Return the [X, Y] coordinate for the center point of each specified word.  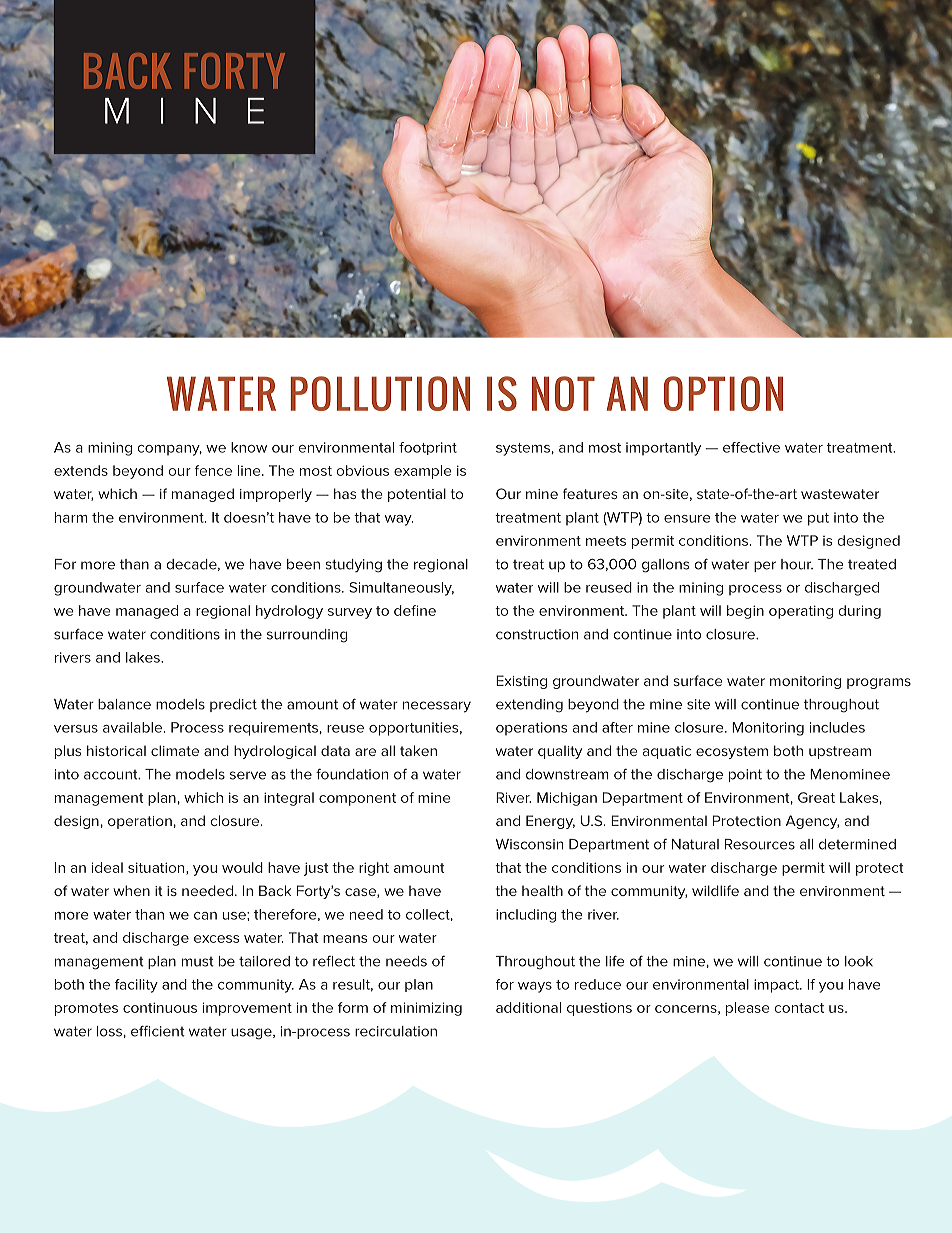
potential [417, 495]
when [131, 890]
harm [71, 517]
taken [418, 750]
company [170, 450]
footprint [428, 448]
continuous [160, 1007]
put [818, 519]
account [112, 775]
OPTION [723, 393]
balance [124, 704]
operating [801, 612]
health [542, 890]
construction [537, 634]
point [745, 775]
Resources [760, 844]
